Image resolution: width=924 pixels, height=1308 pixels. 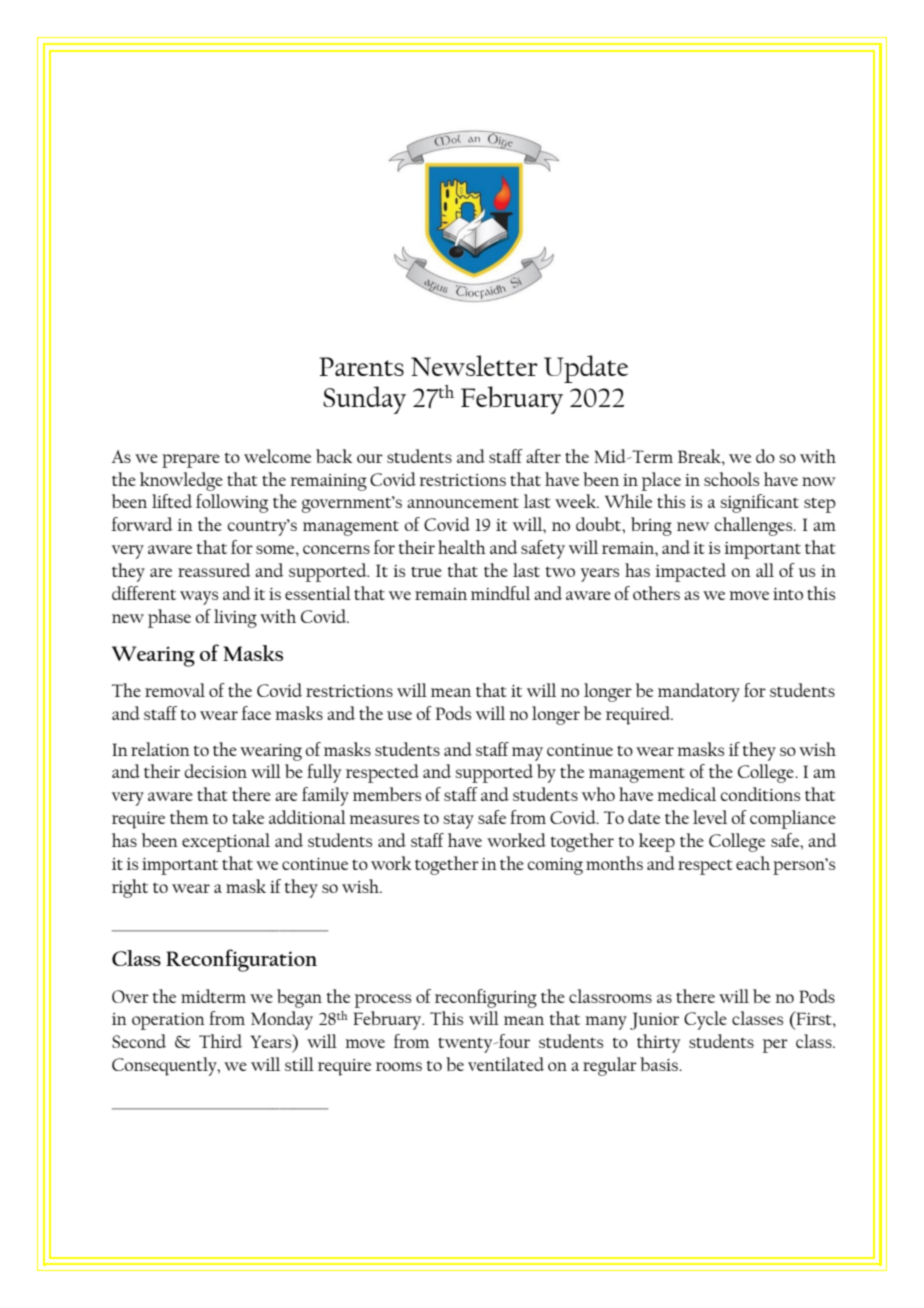 What do you see at coordinates (191, 461) in the document?
I see `prepare` at bounding box center [191, 461].
